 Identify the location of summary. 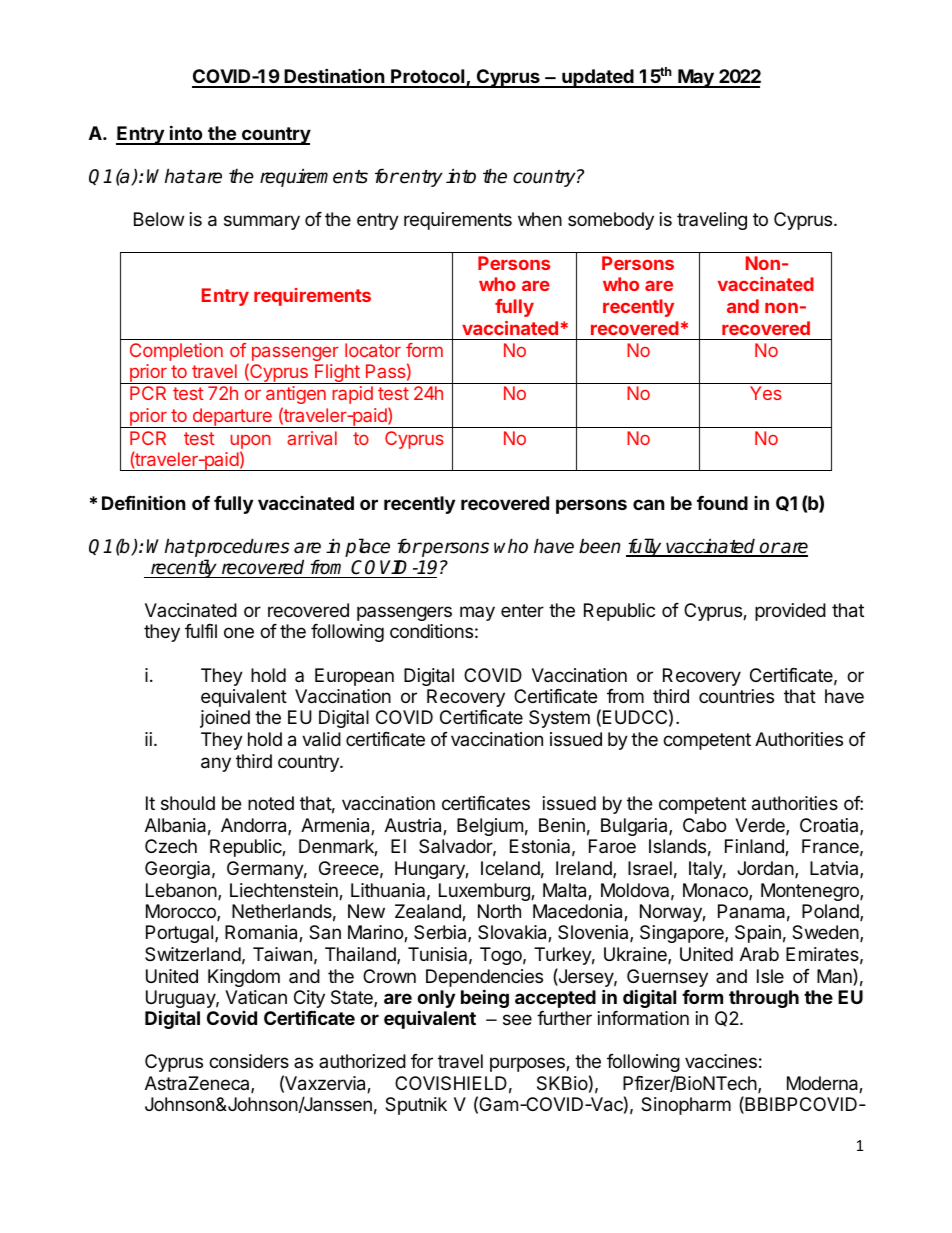
(262, 222).
